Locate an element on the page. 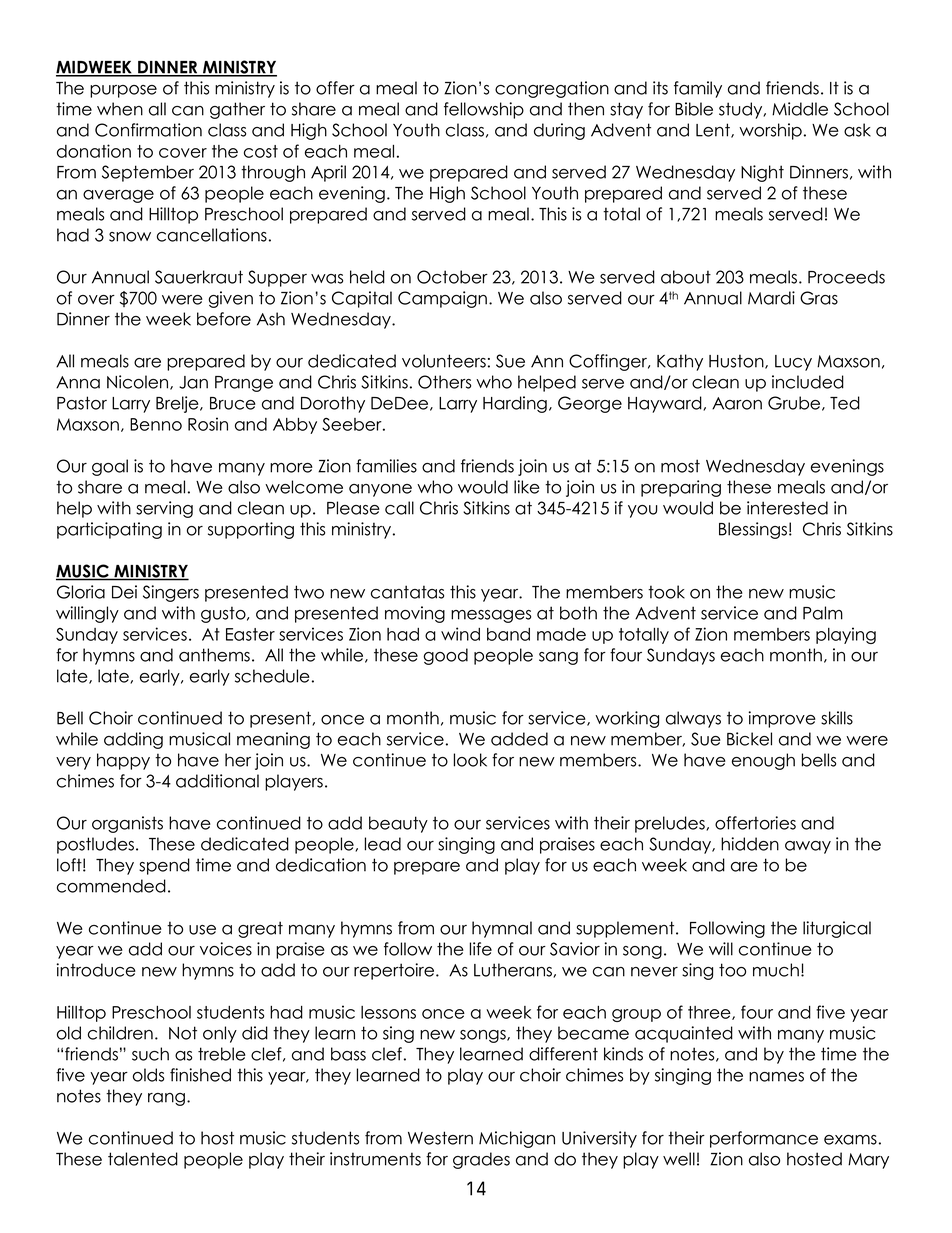  olds is located at coordinates (148, 1075).
